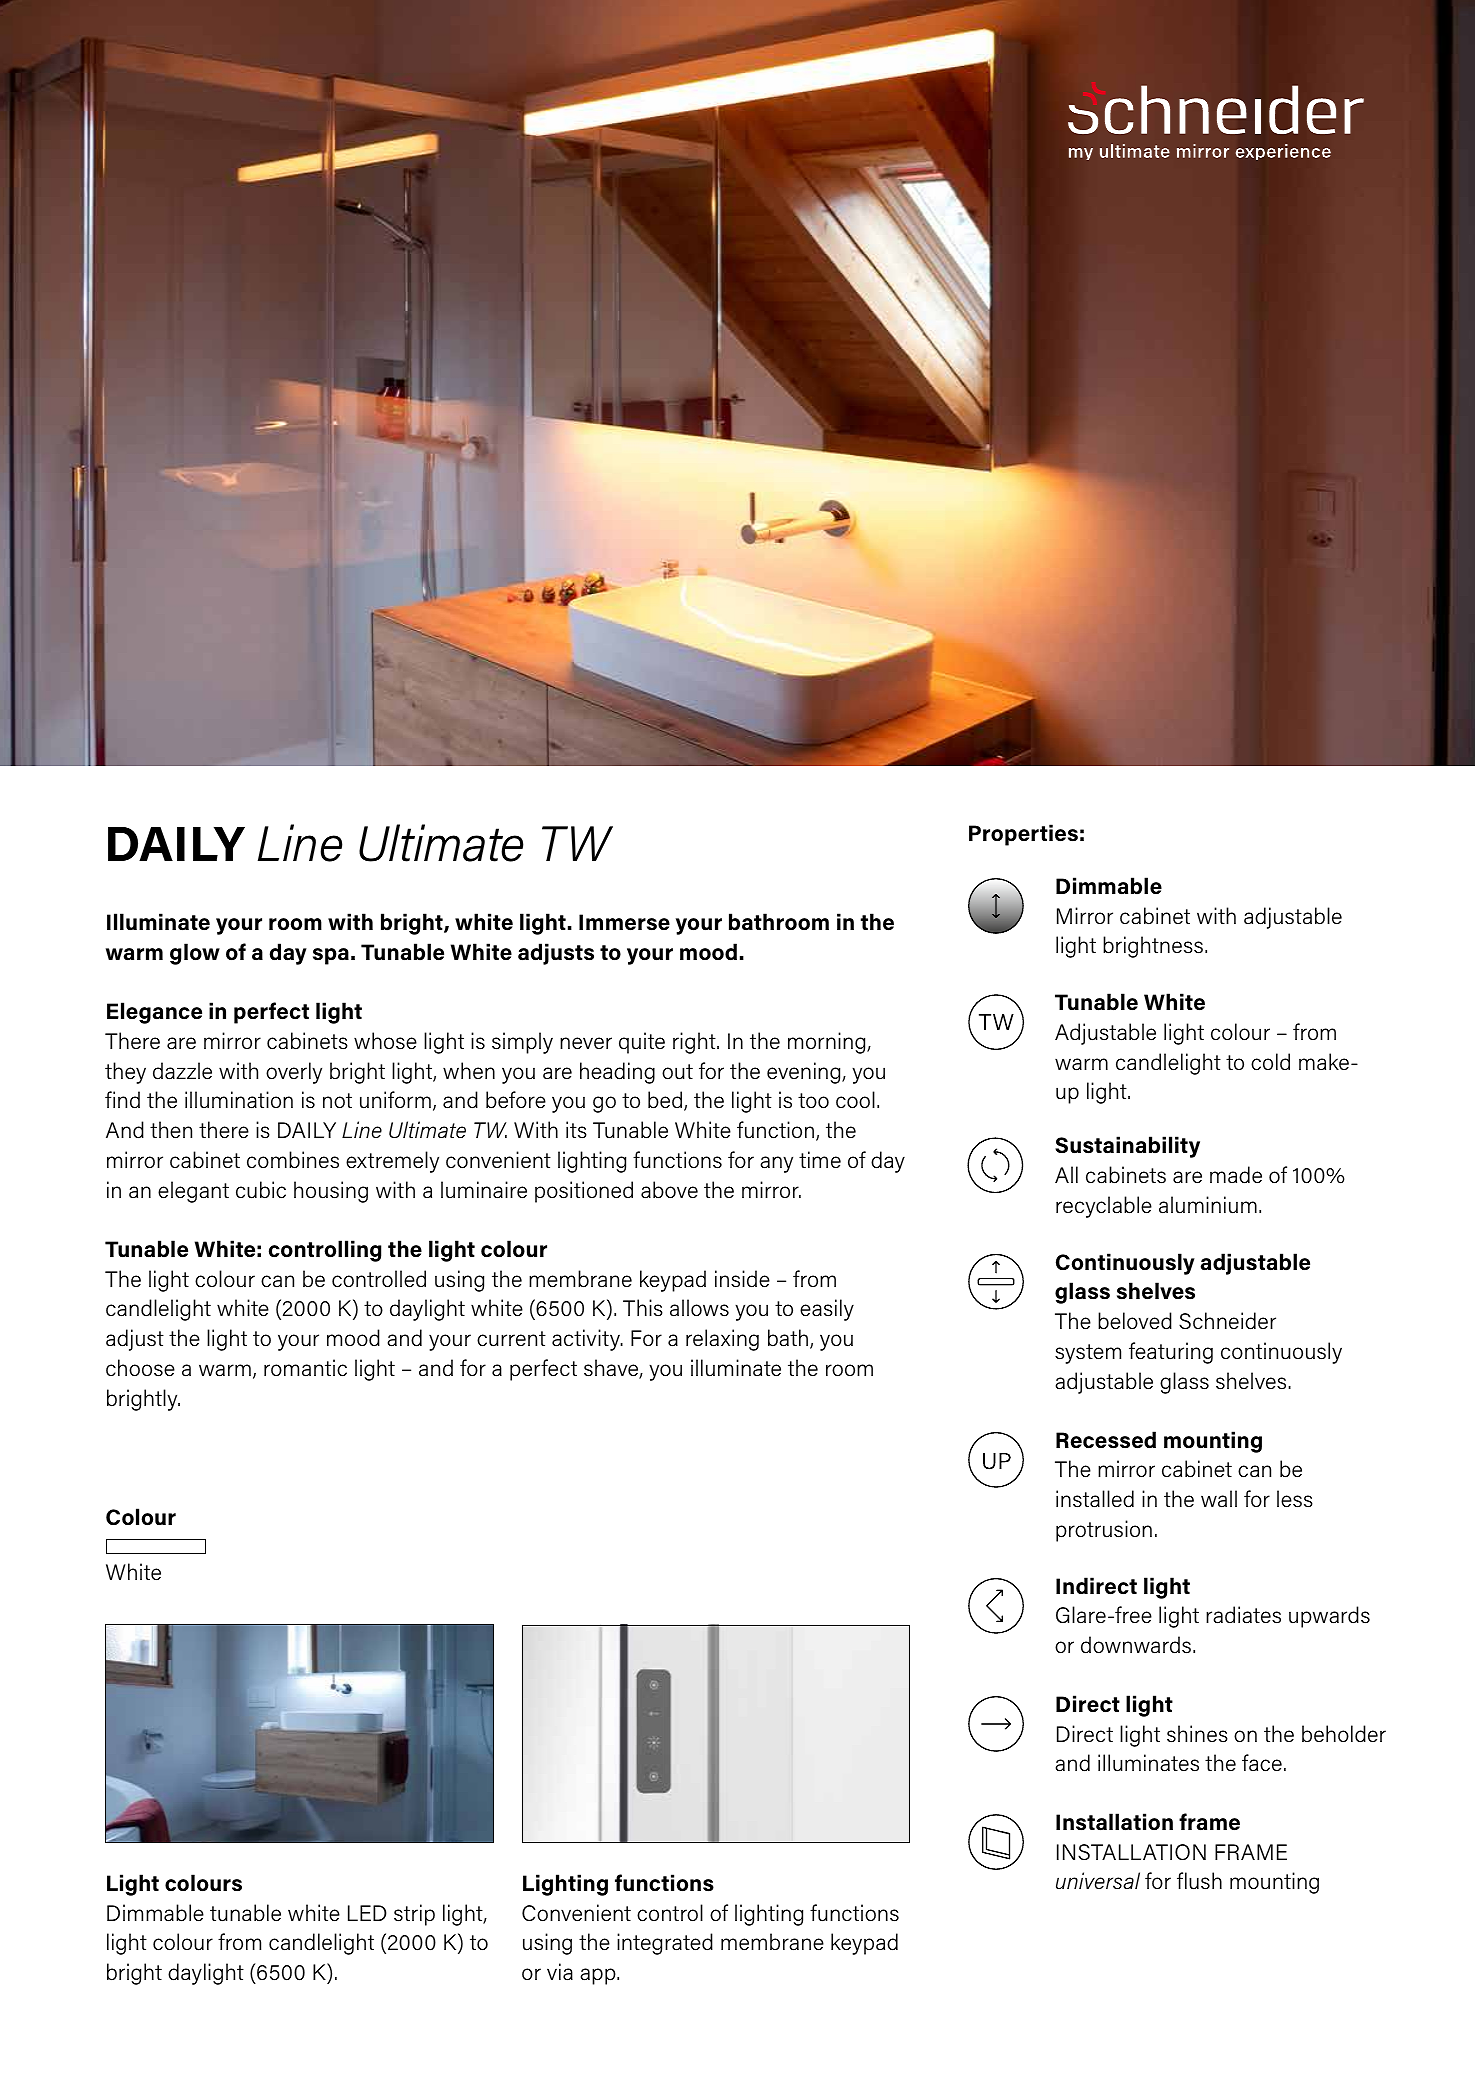  Describe the element at coordinates (722, 1340) in the page. I see `relaxing` at that location.
